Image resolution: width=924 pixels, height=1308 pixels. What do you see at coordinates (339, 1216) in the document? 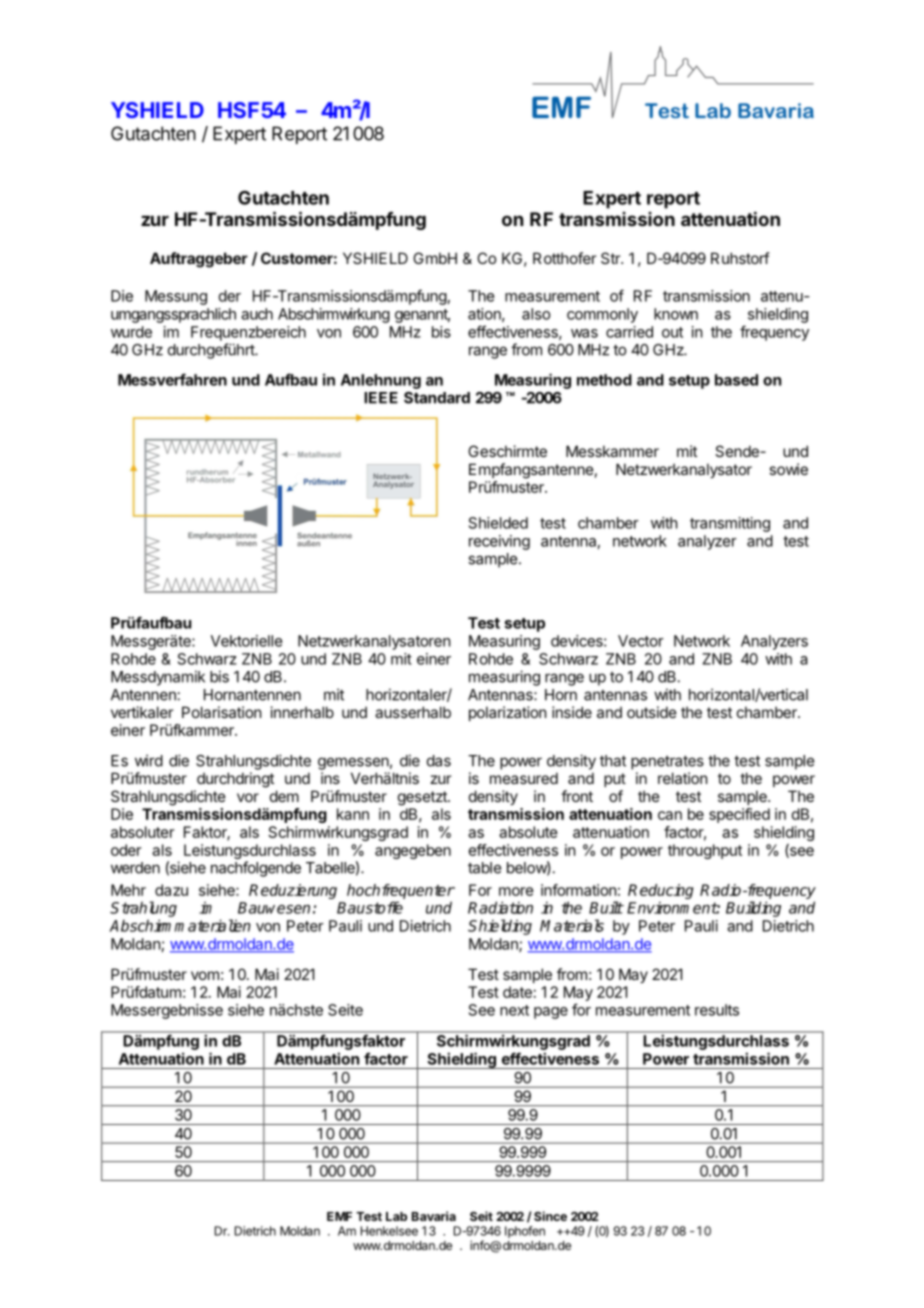
I see `EMF` at bounding box center [339, 1216].
